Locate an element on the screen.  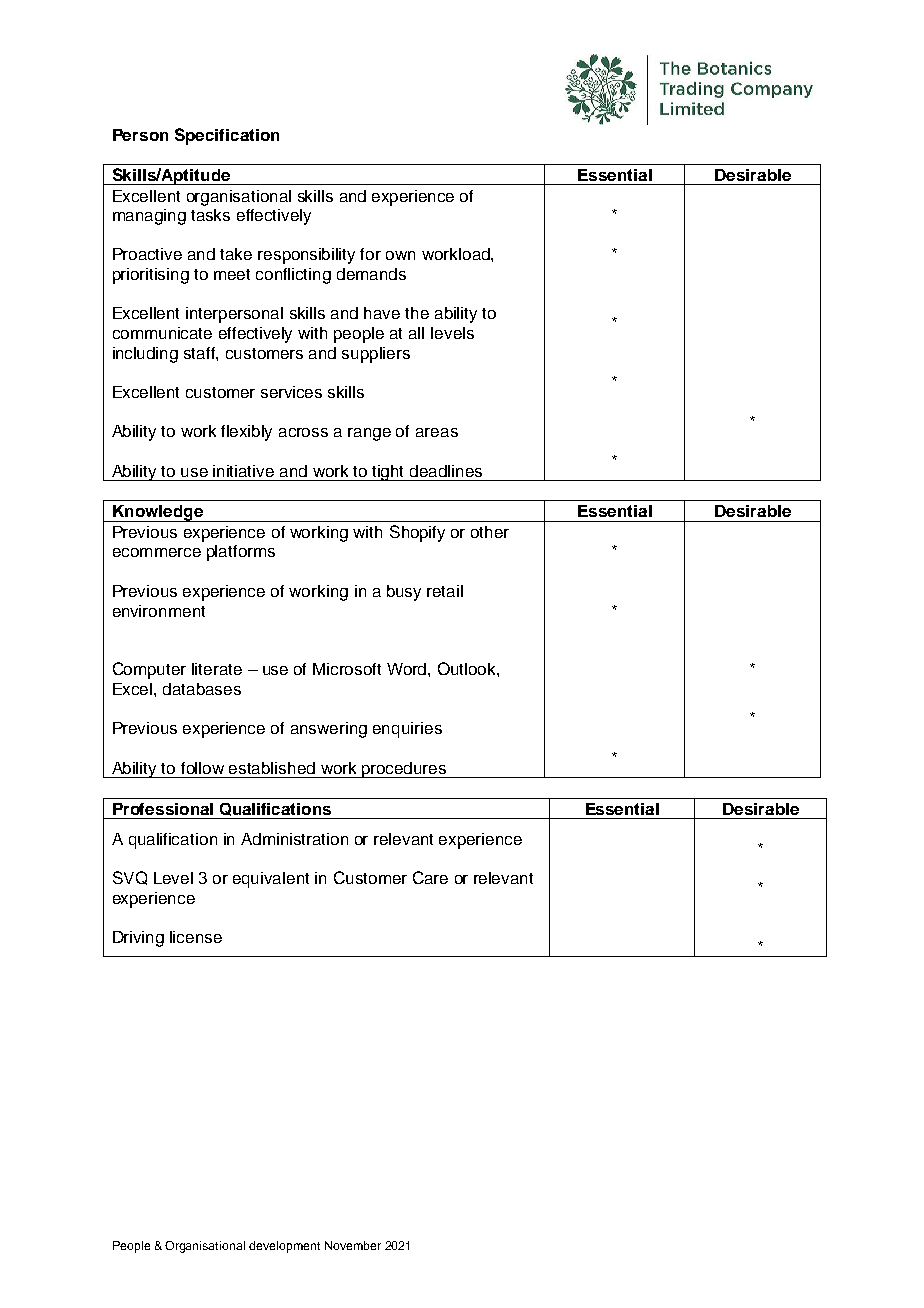
answering is located at coordinates (329, 730).
